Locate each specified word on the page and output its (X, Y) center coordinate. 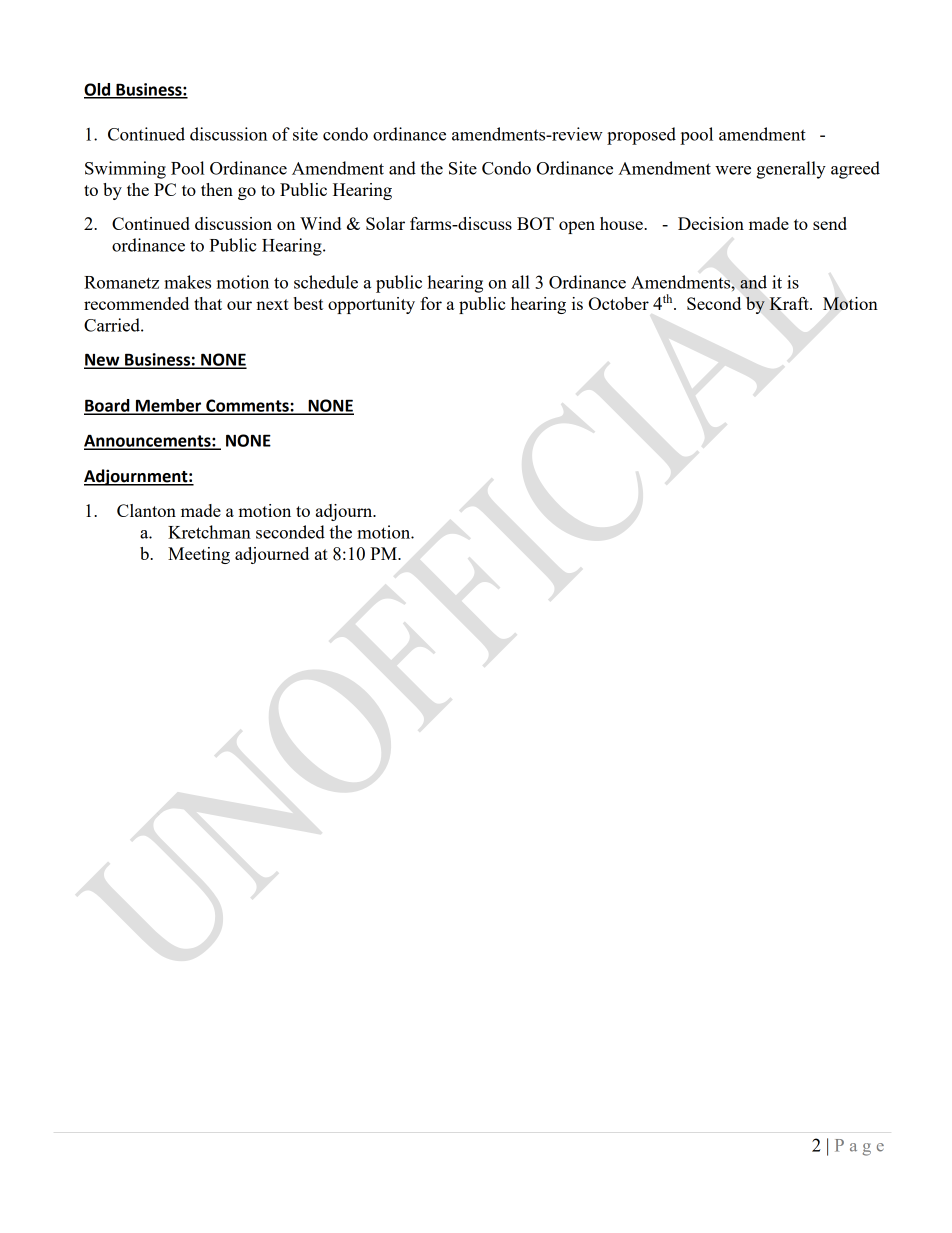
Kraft (790, 303)
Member (169, 406)
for (431, 303)
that (208, 303)
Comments (247, 406)
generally (791, 170)
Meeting (199, 555)
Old (98, 90)
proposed (641, 136)
